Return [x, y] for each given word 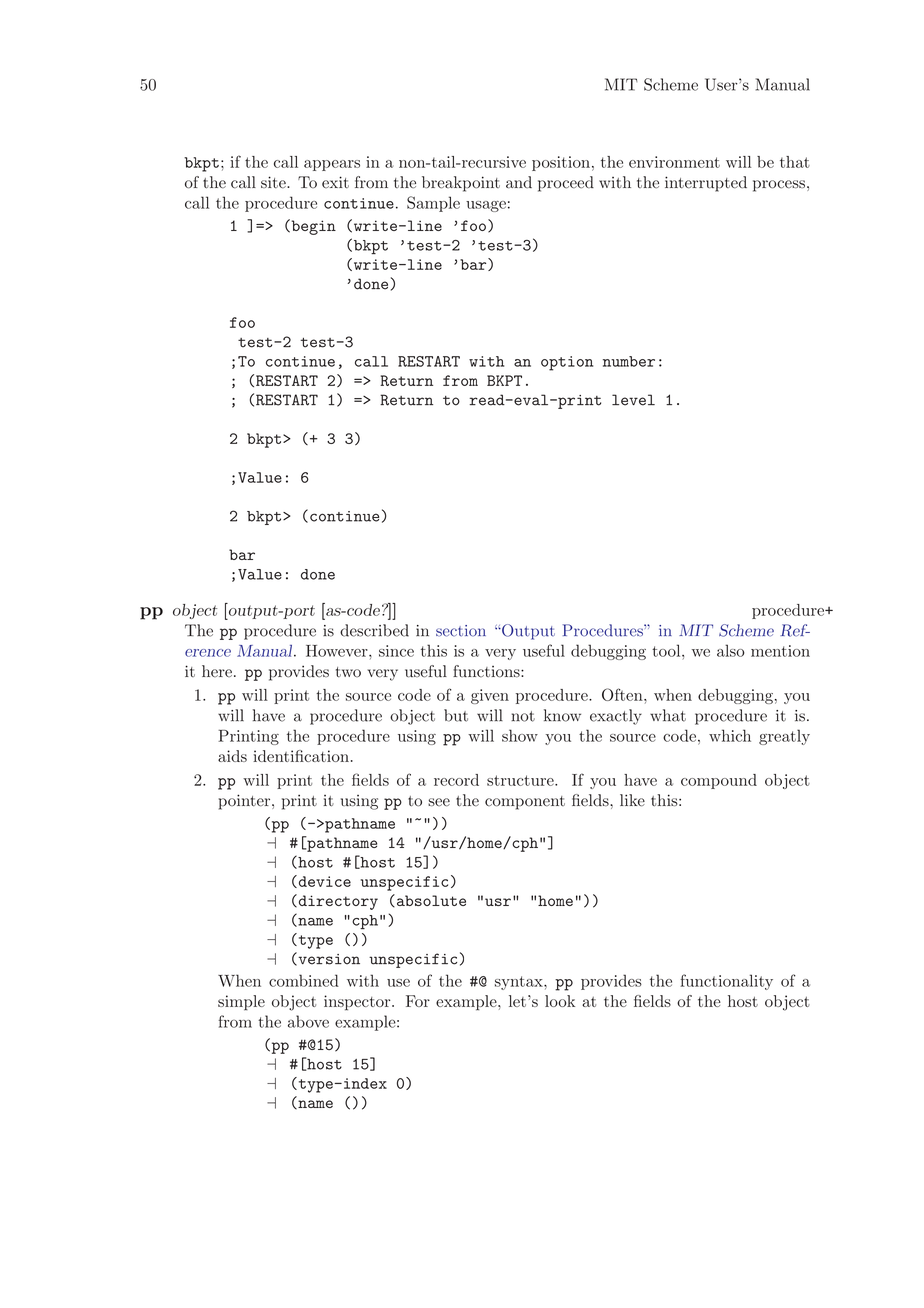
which [730, 735]
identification [301, 756]
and [519, 182]
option [567, 363]
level [633, 400]
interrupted [706, 184]
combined [304, 980]
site [274, 182]
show [520, 735]
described [374, 630]
